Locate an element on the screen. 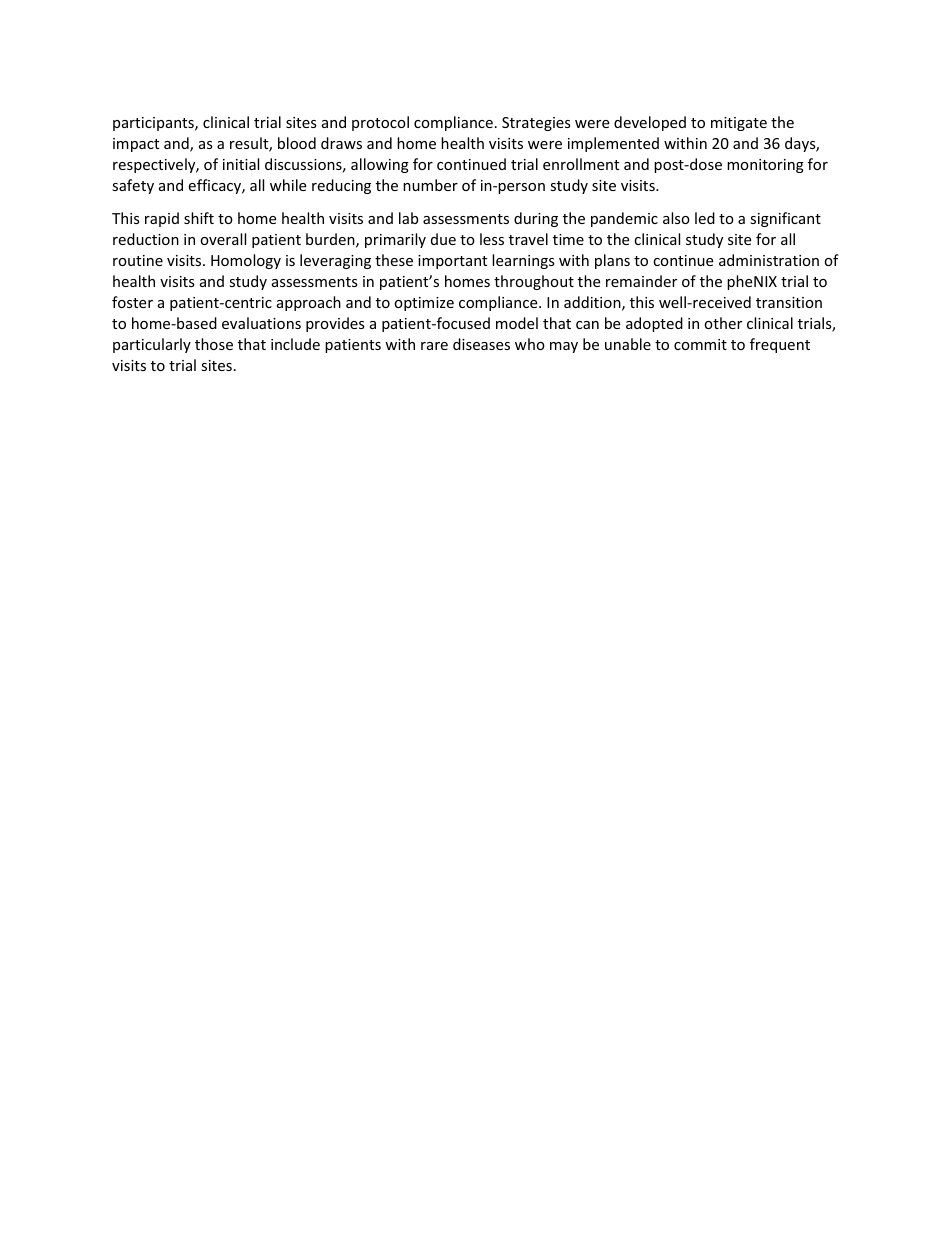 This screenshot has width=952, height=1233. blood is located at coordinates (297, 143).
